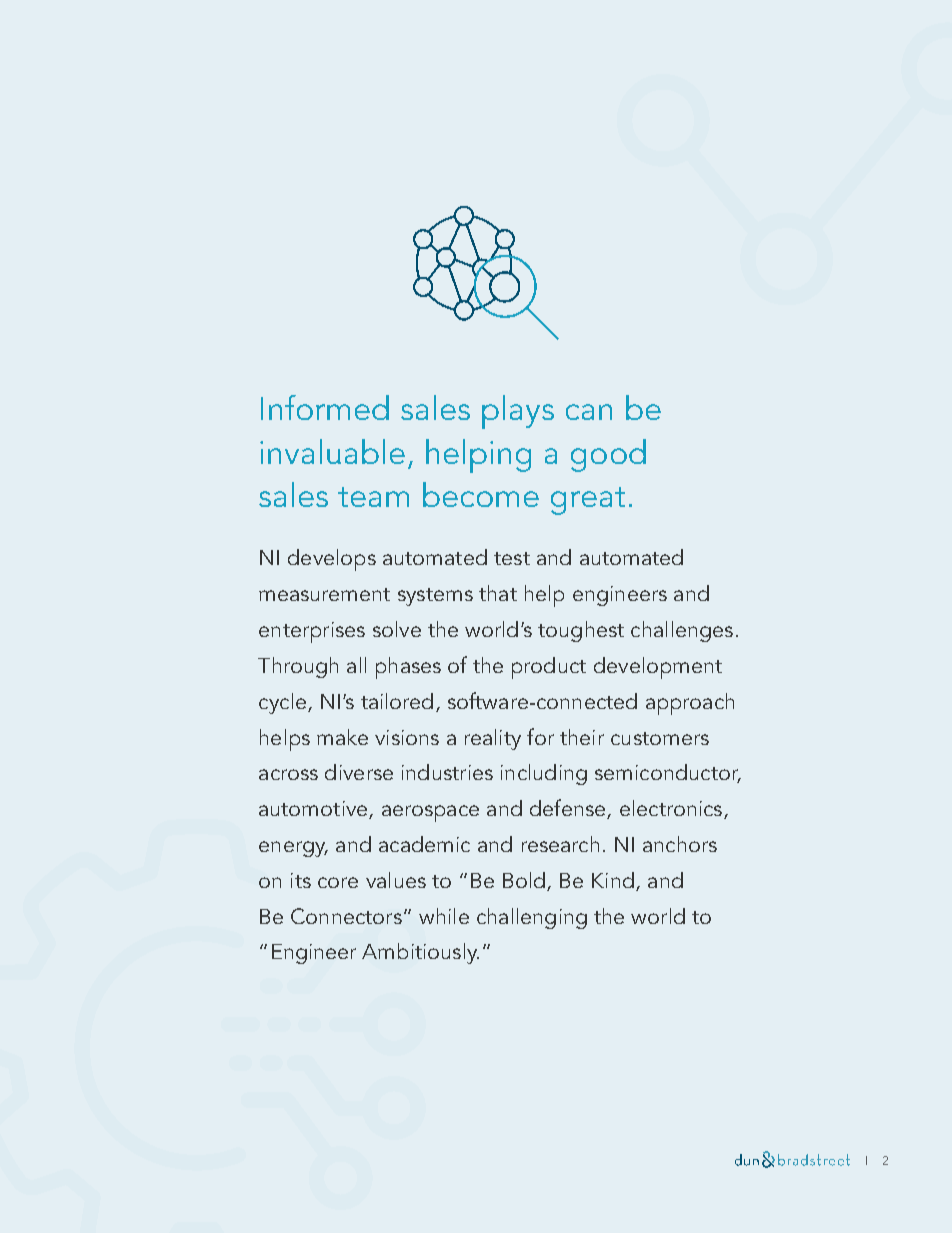  I want to click on product, so click(549, 668).
